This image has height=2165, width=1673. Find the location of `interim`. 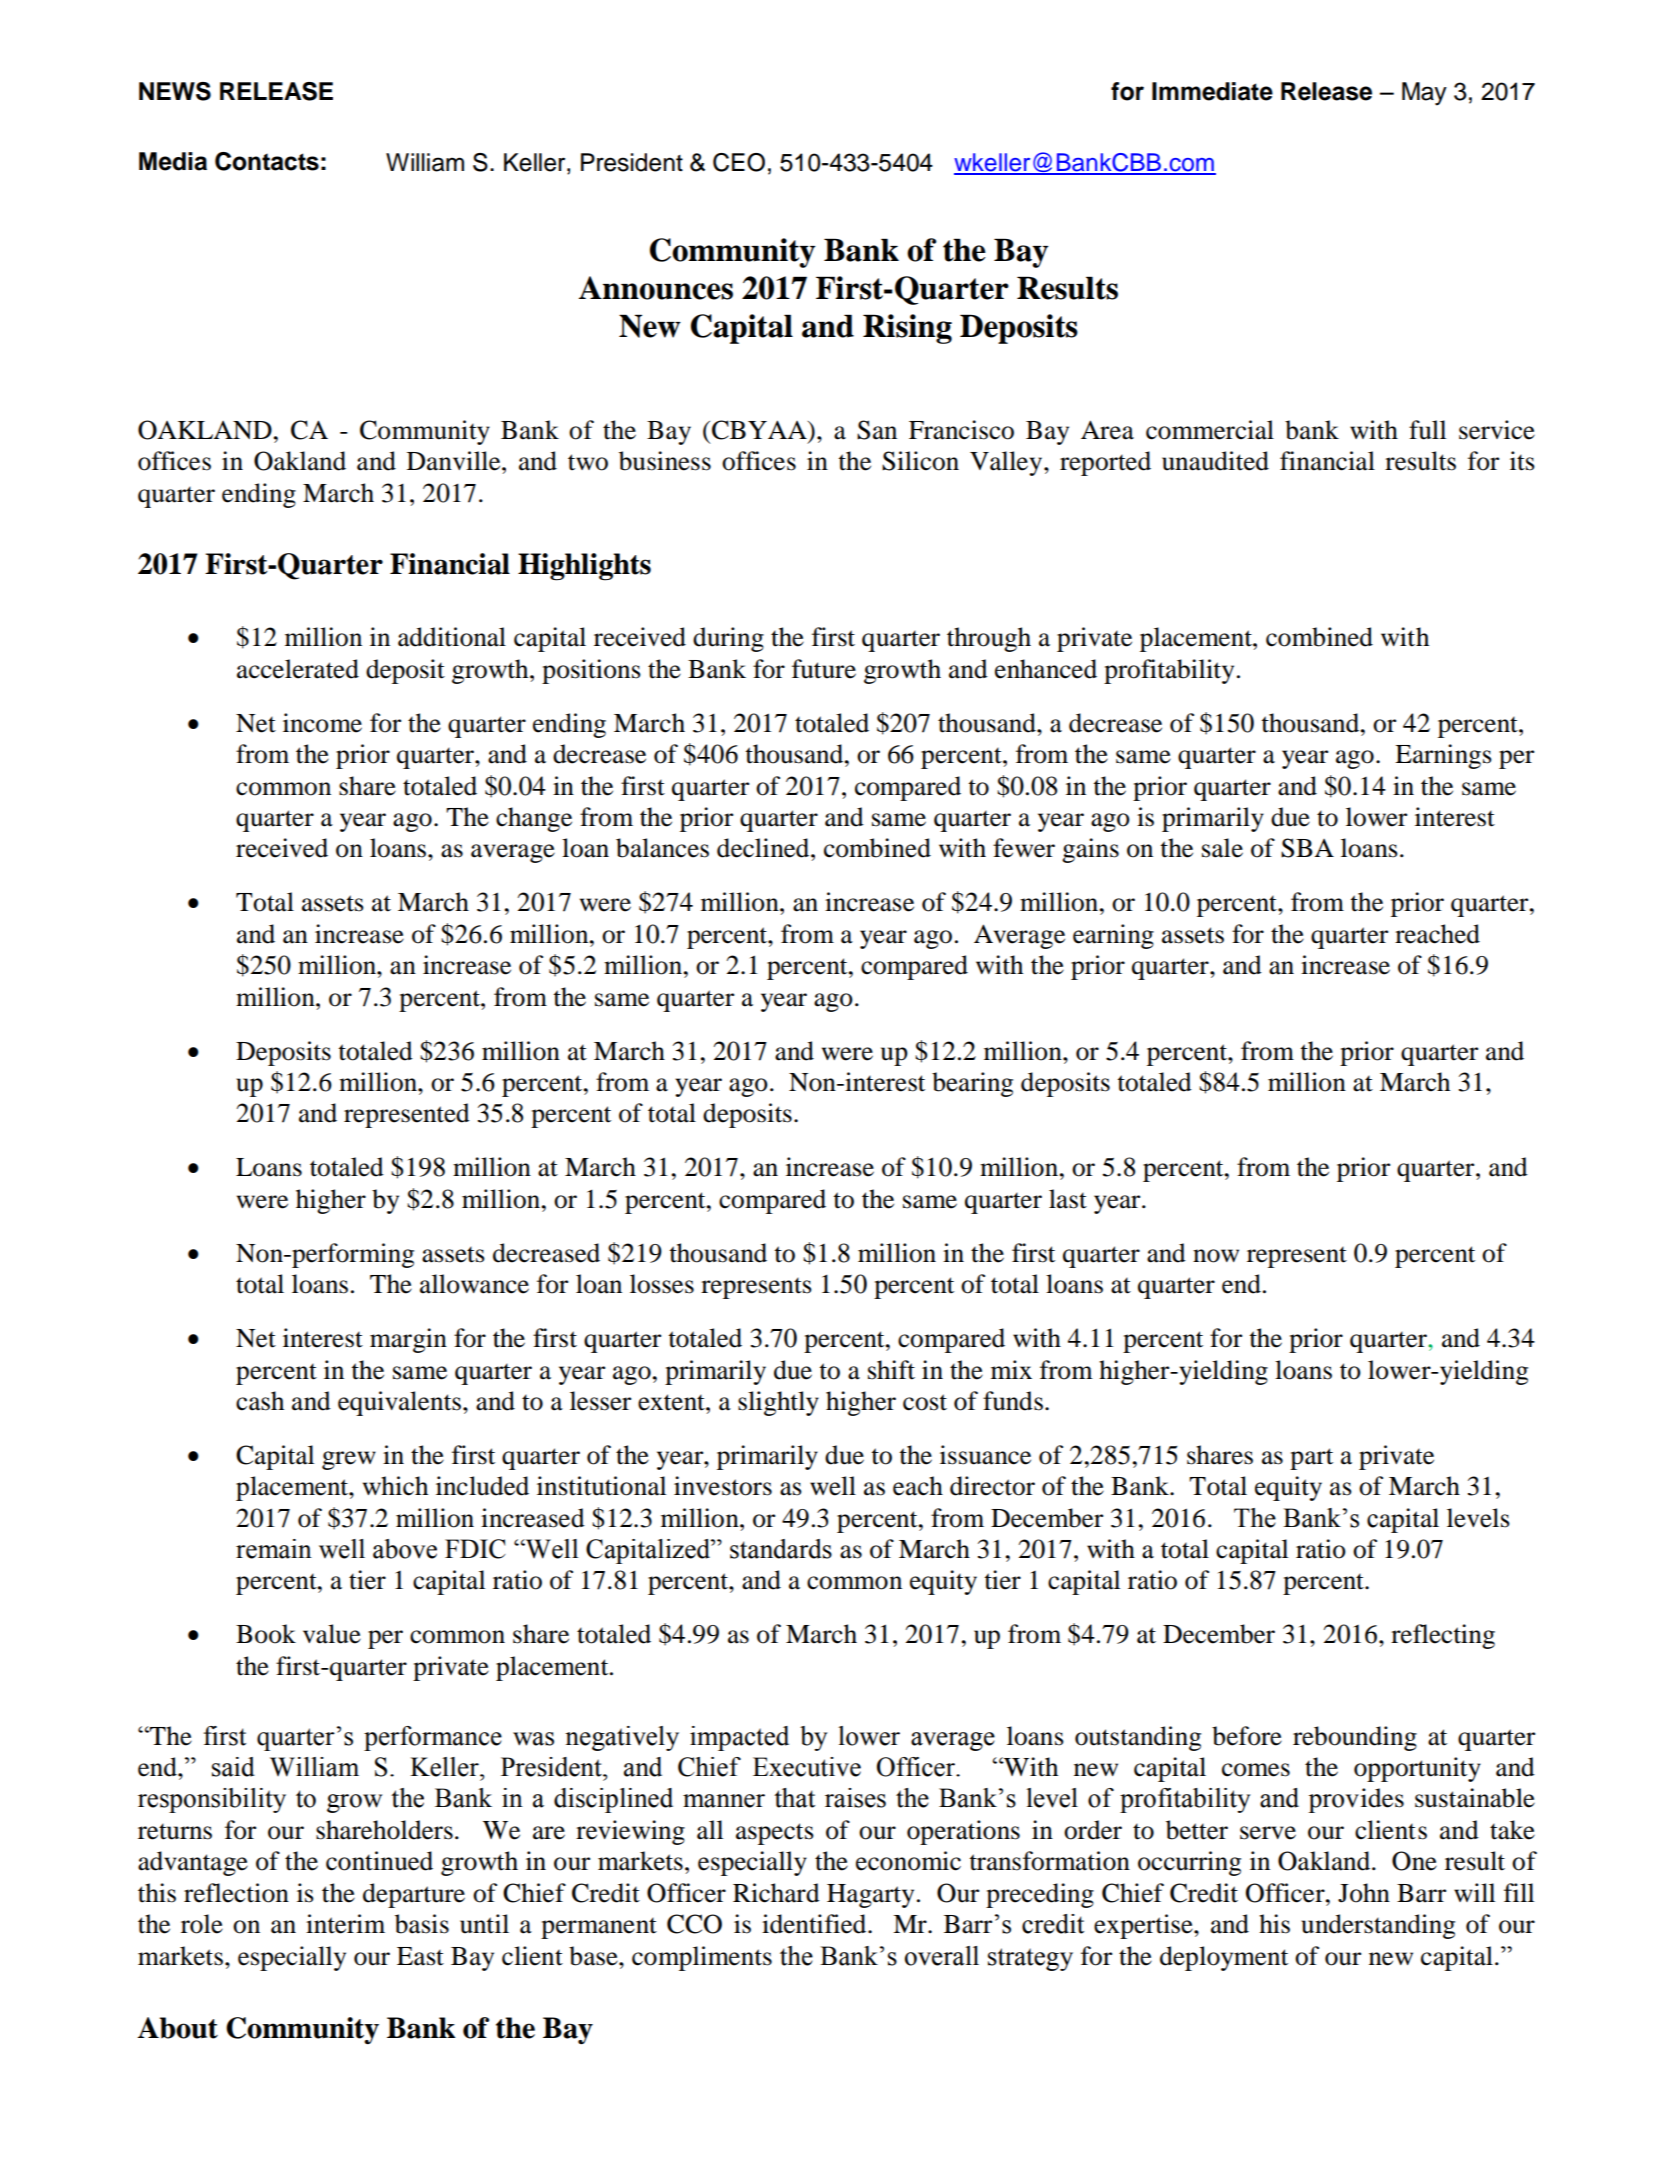

interim is located at coordinates (345, 1924).
